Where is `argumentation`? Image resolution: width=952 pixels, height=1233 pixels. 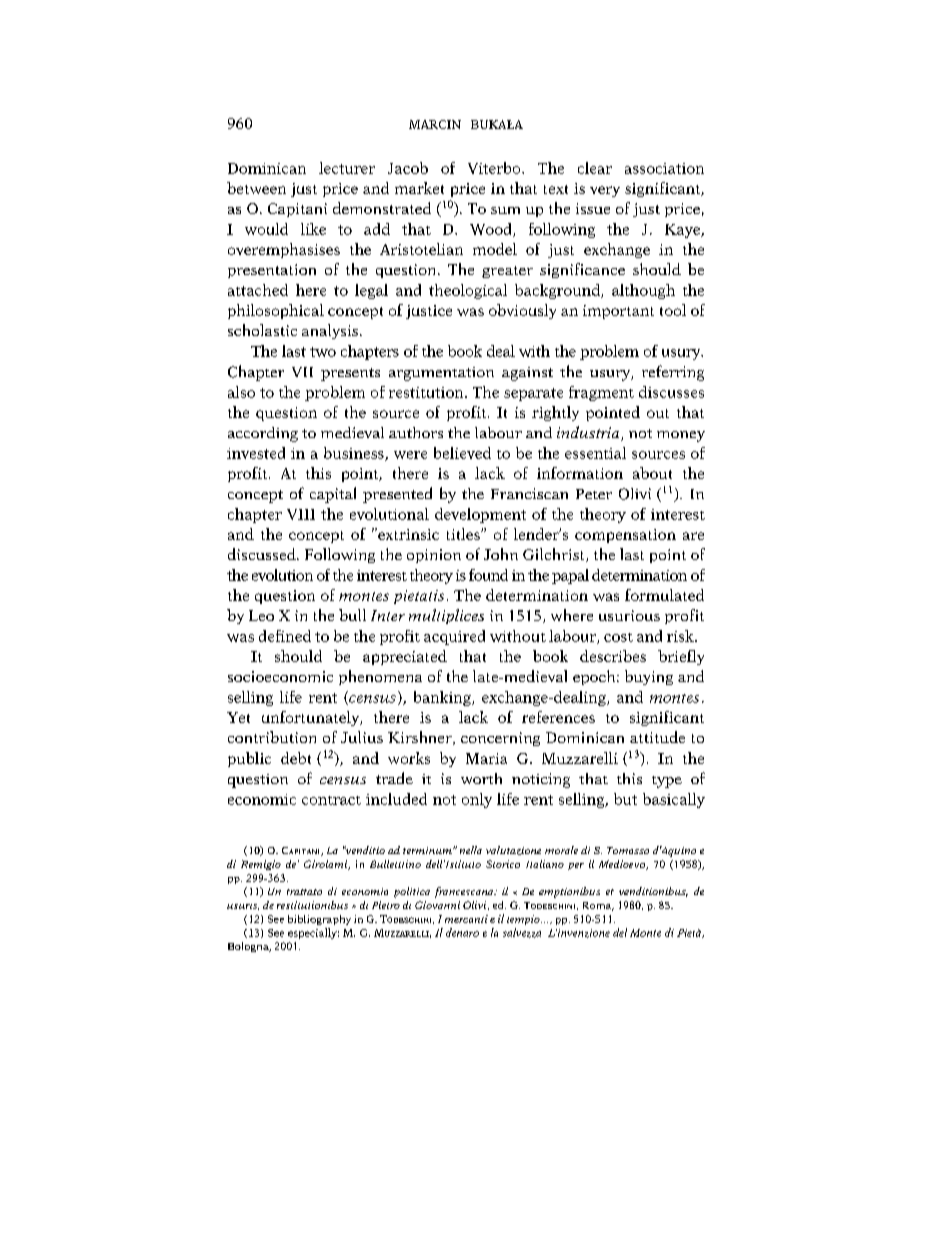 argumentation is located at coordinates (441, 374).
